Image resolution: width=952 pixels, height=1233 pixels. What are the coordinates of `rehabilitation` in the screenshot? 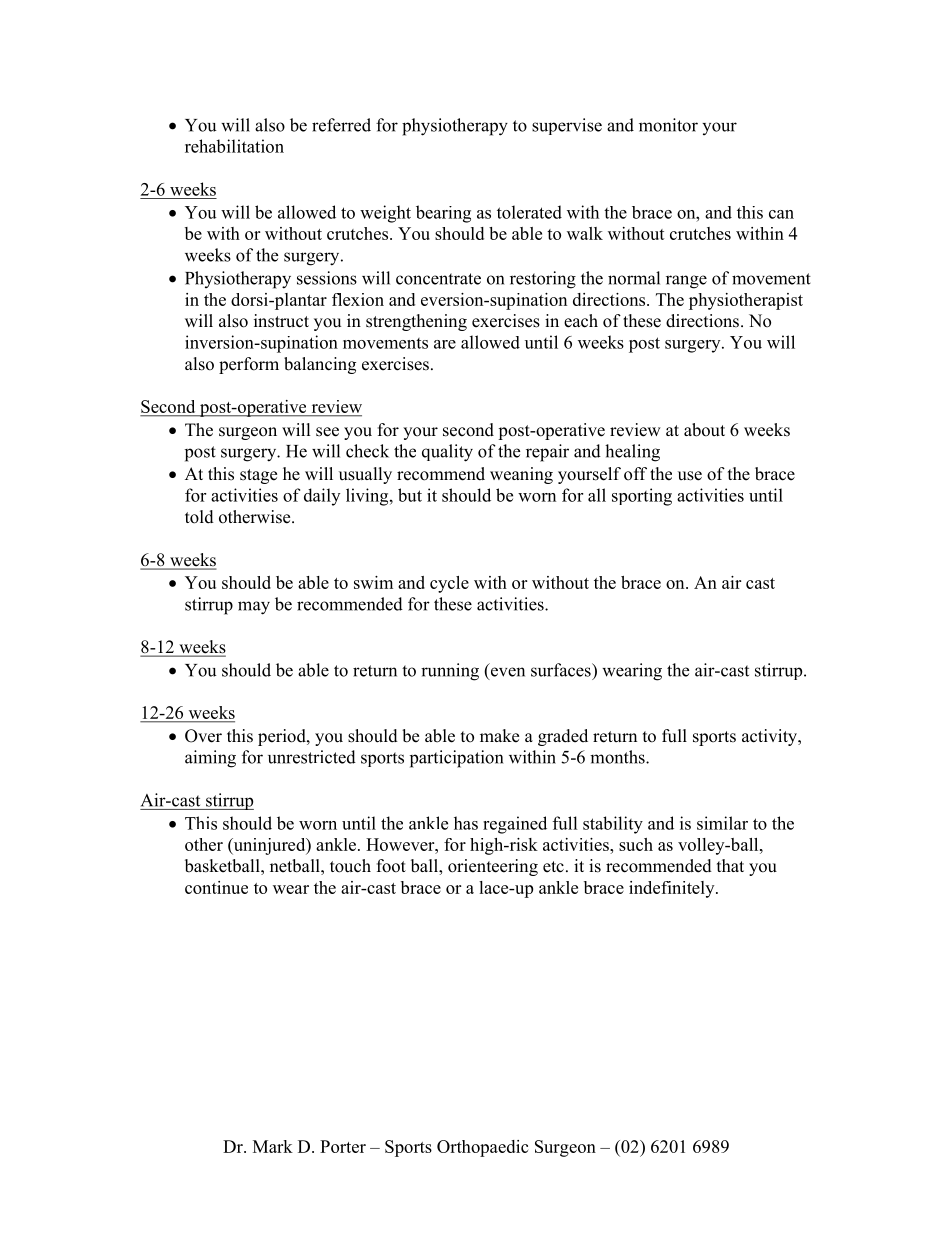 It's located at (234, 146).
